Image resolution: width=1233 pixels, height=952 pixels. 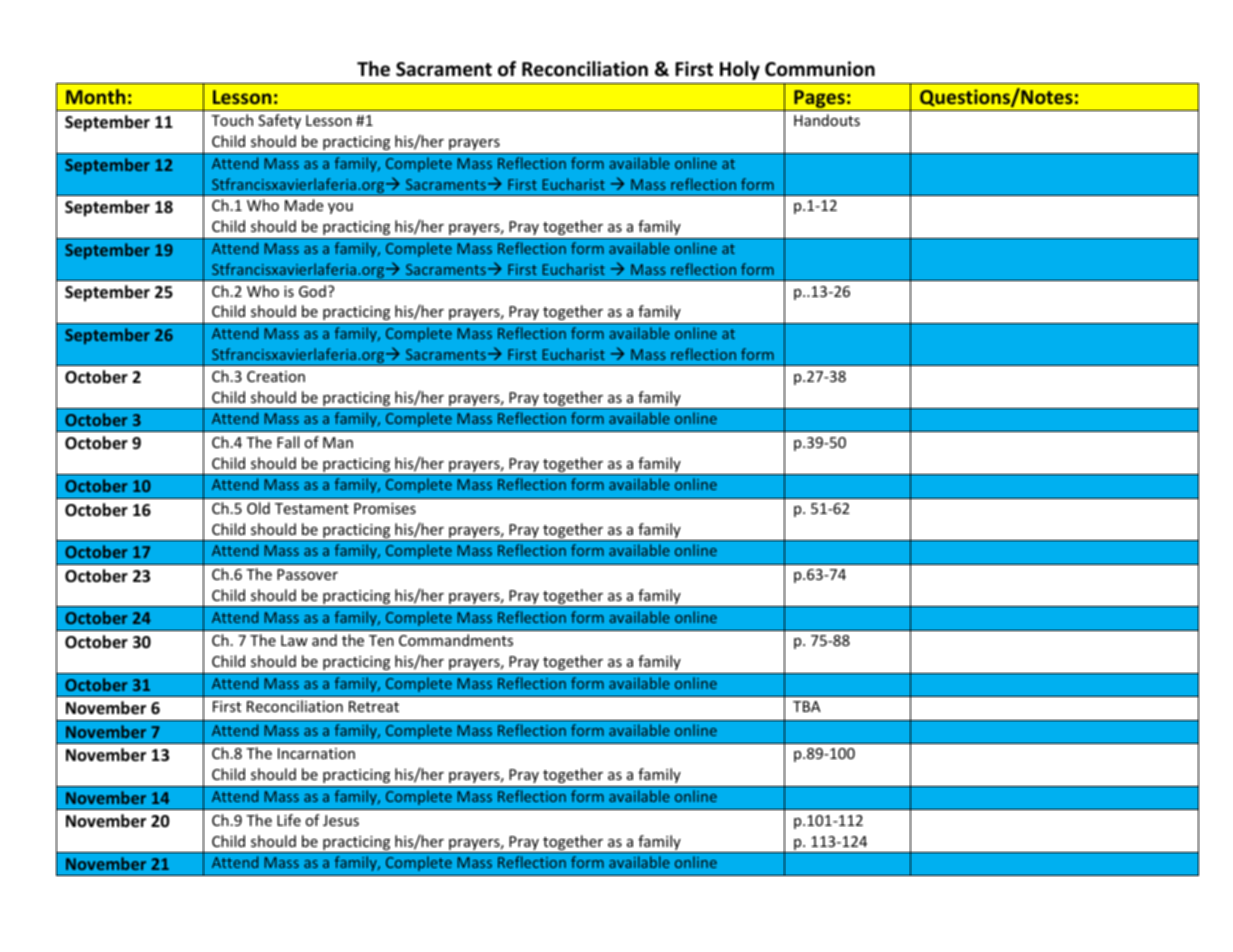 What do you see at coordinates (807, 706) in the screenshot?
I see `TBA` at bounding box center [807, 706].
